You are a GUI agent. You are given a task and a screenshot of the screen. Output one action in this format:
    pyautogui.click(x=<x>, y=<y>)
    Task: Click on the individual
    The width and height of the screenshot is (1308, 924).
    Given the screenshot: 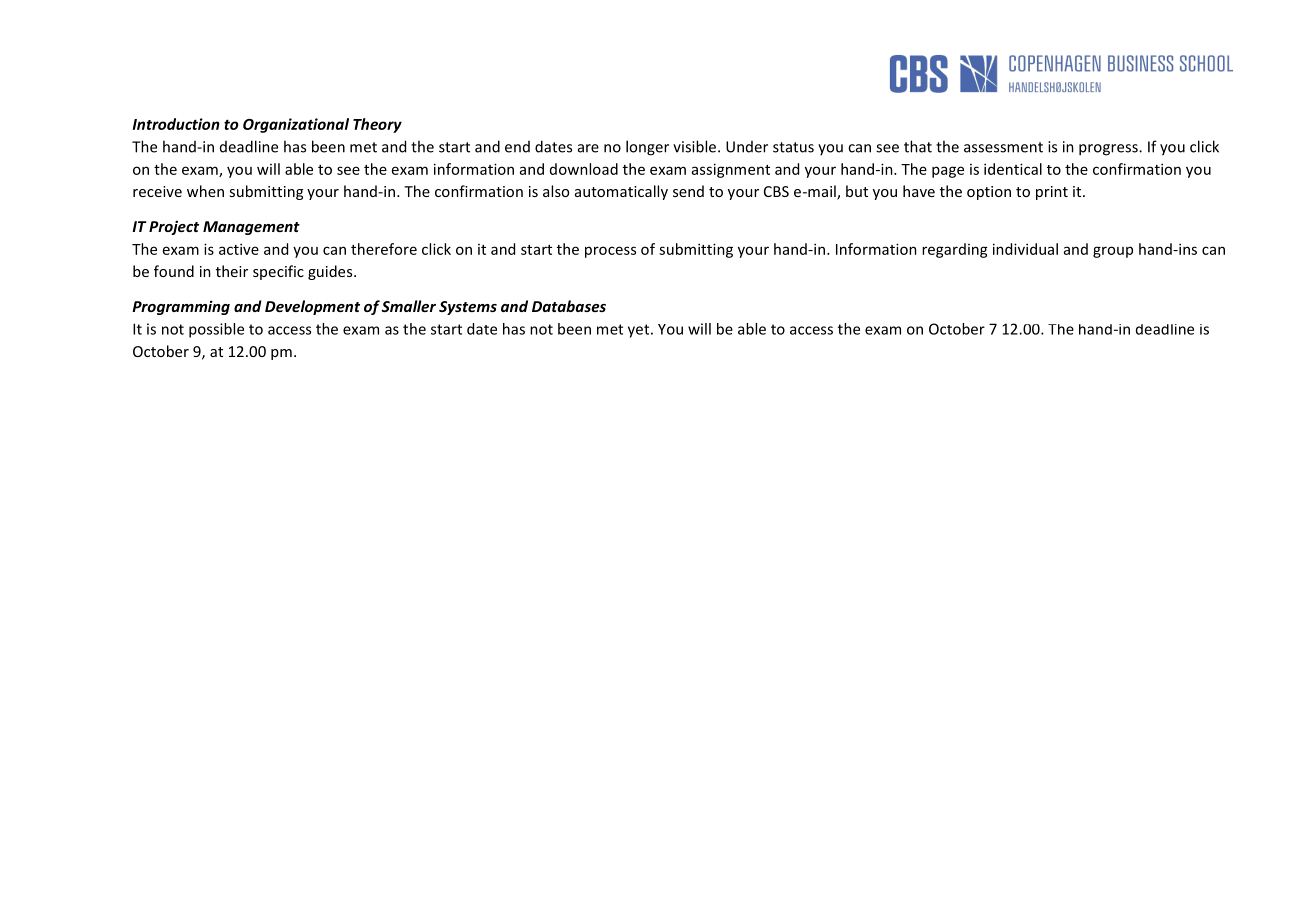 What is the action you would take?
    pyautogui.click(x=1025, y=249)
